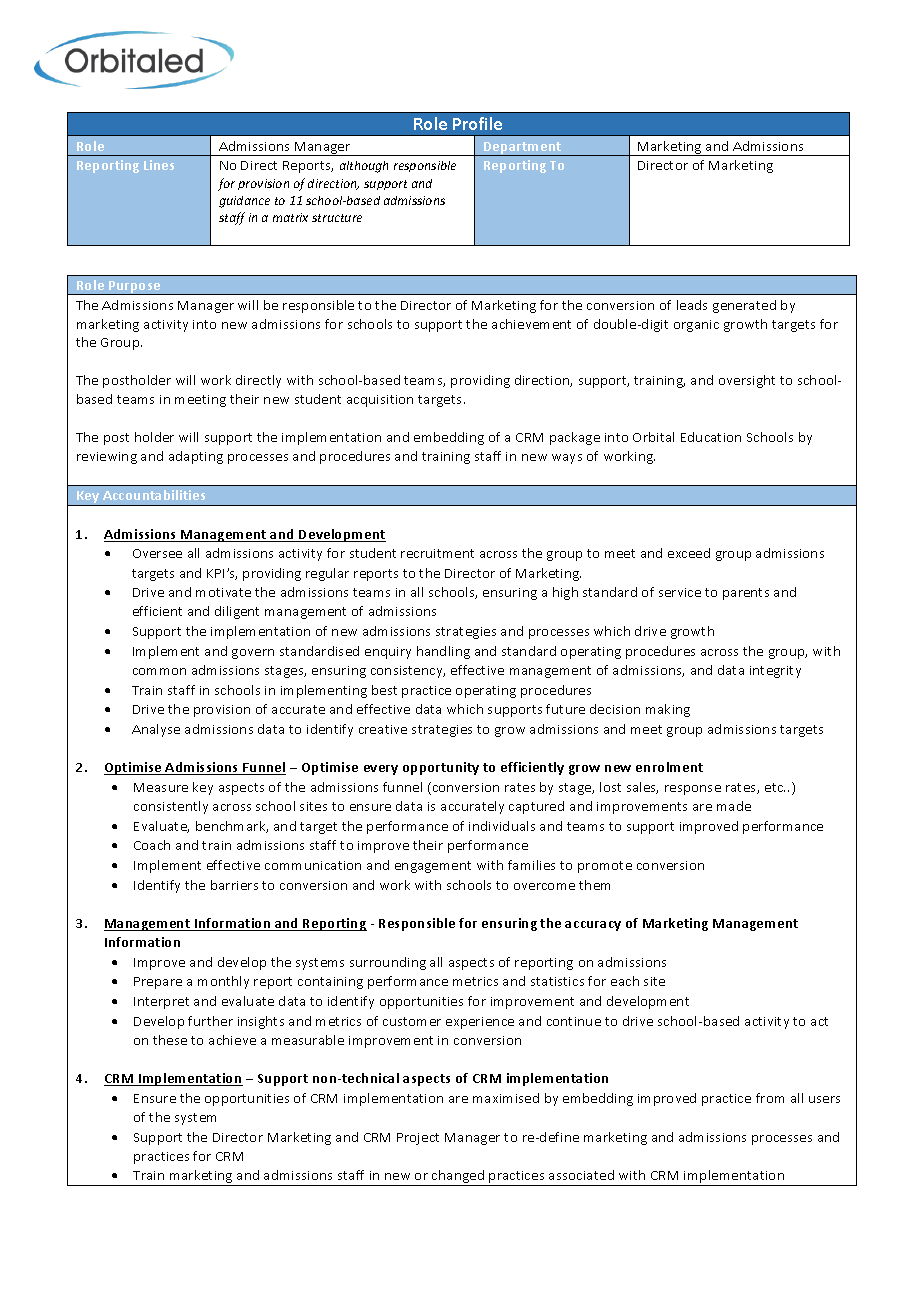 The width and height of the screenshot is (924, 1308). I want to click on Lines, so click(159, 165).
